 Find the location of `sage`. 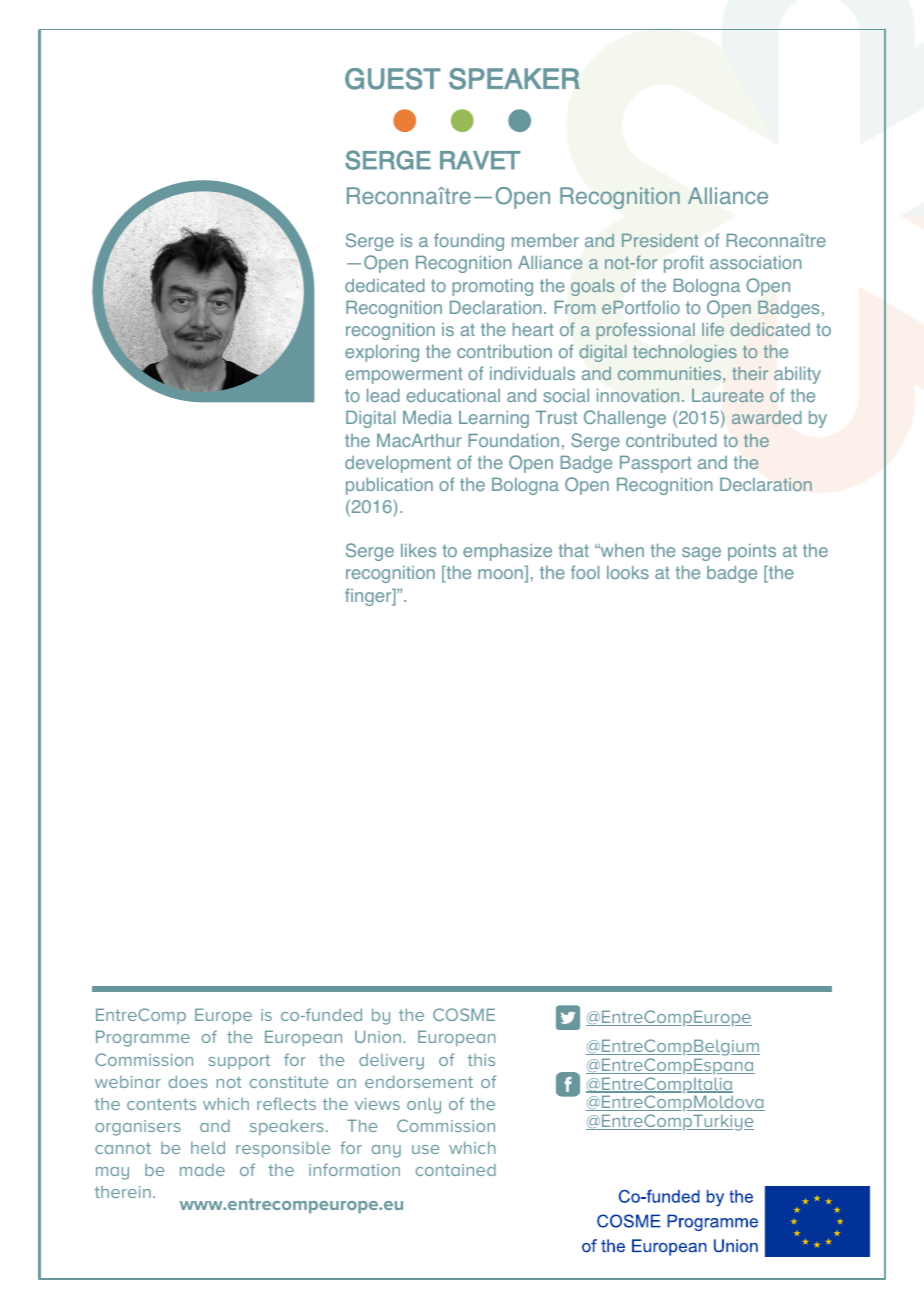

sage is located at coordinates (701, 554).
